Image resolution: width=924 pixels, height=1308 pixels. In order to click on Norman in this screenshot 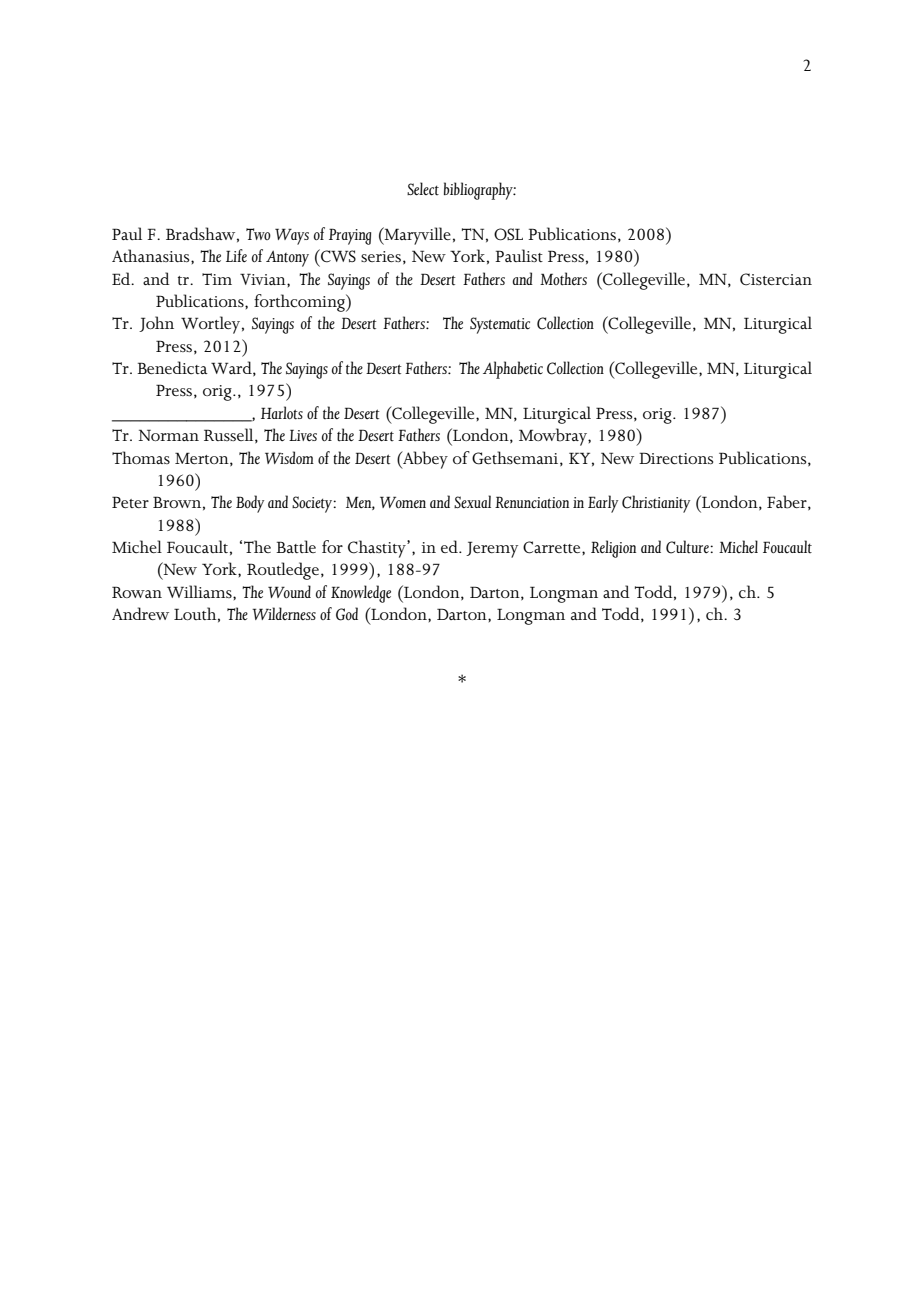, I will do `click(169, 435)`.
